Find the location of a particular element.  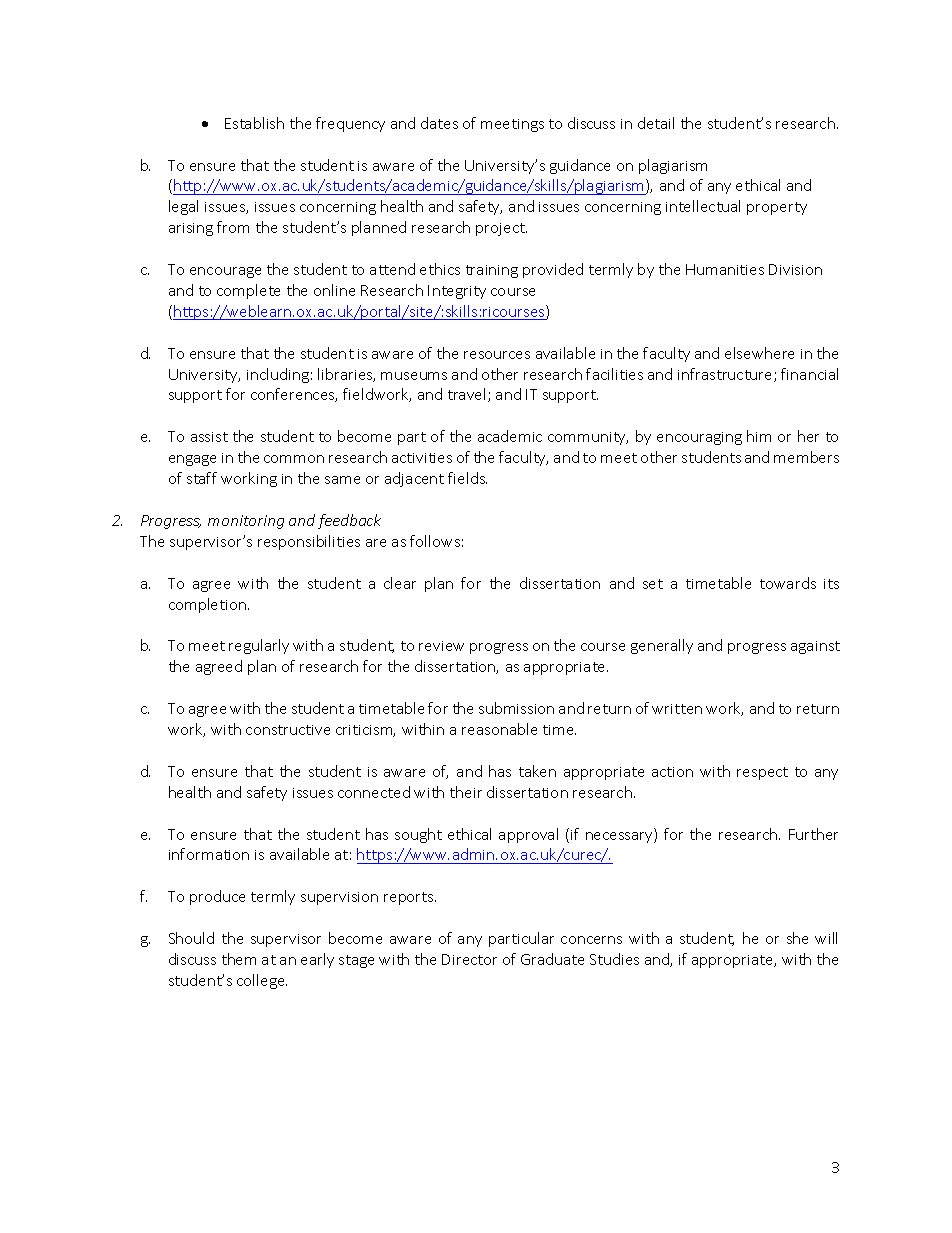

property is located at coordinates (777, 208).
